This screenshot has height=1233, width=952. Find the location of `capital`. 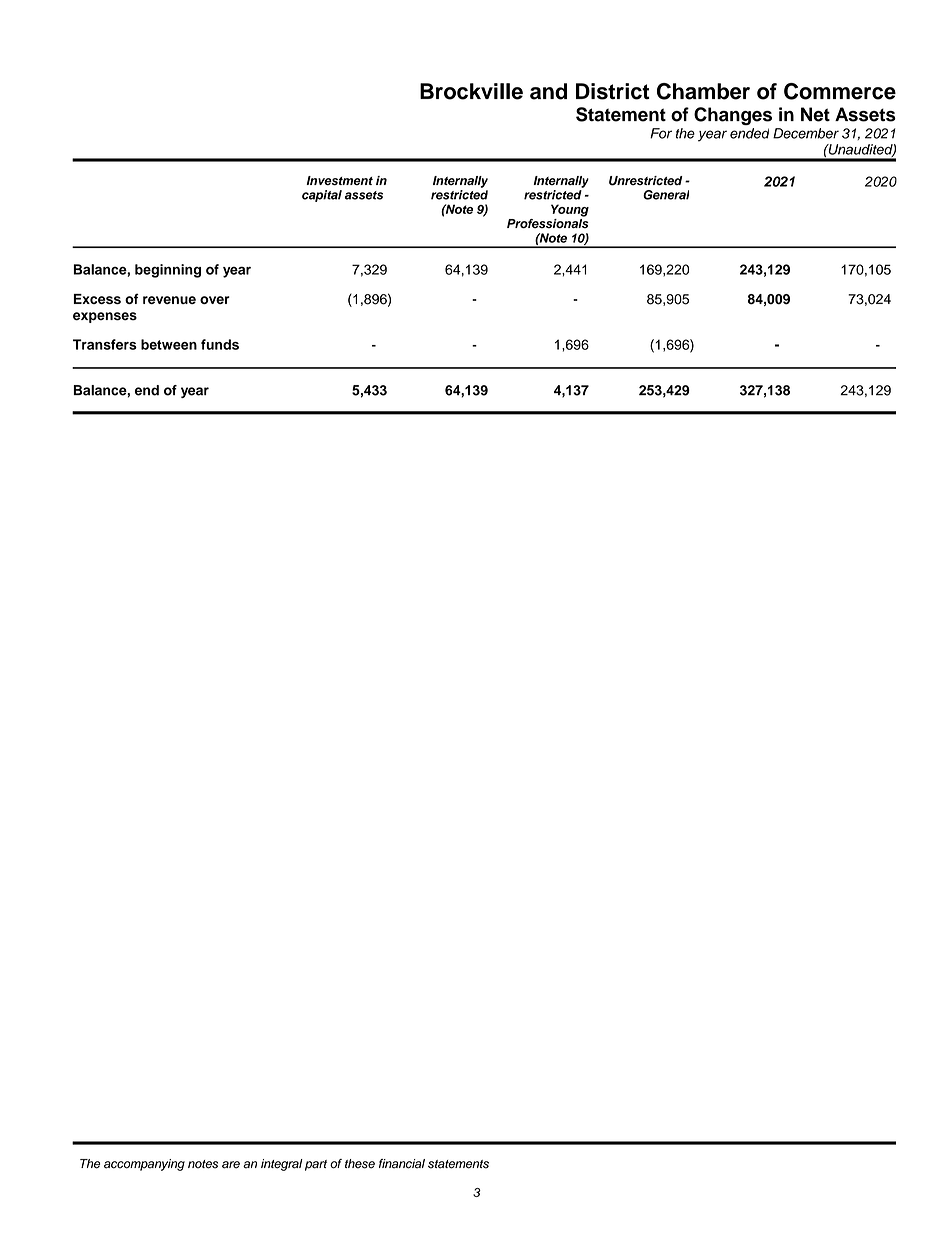

capital is located at coordinates (322, 196).
